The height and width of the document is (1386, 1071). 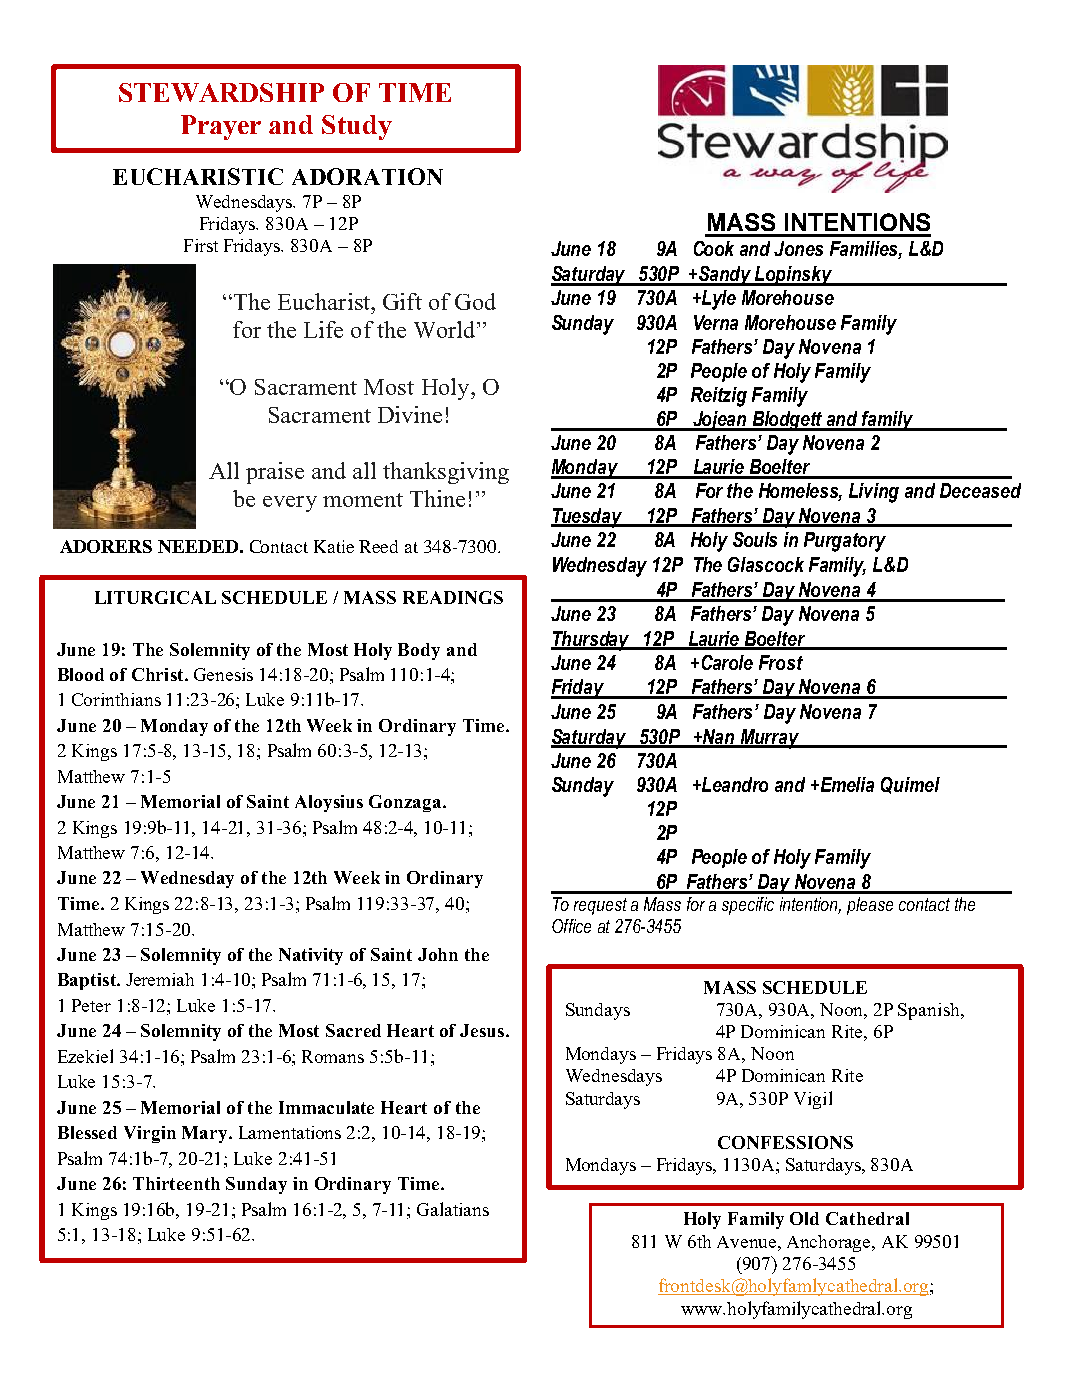 I want to click on Christ, so click(x=159, y=674).
